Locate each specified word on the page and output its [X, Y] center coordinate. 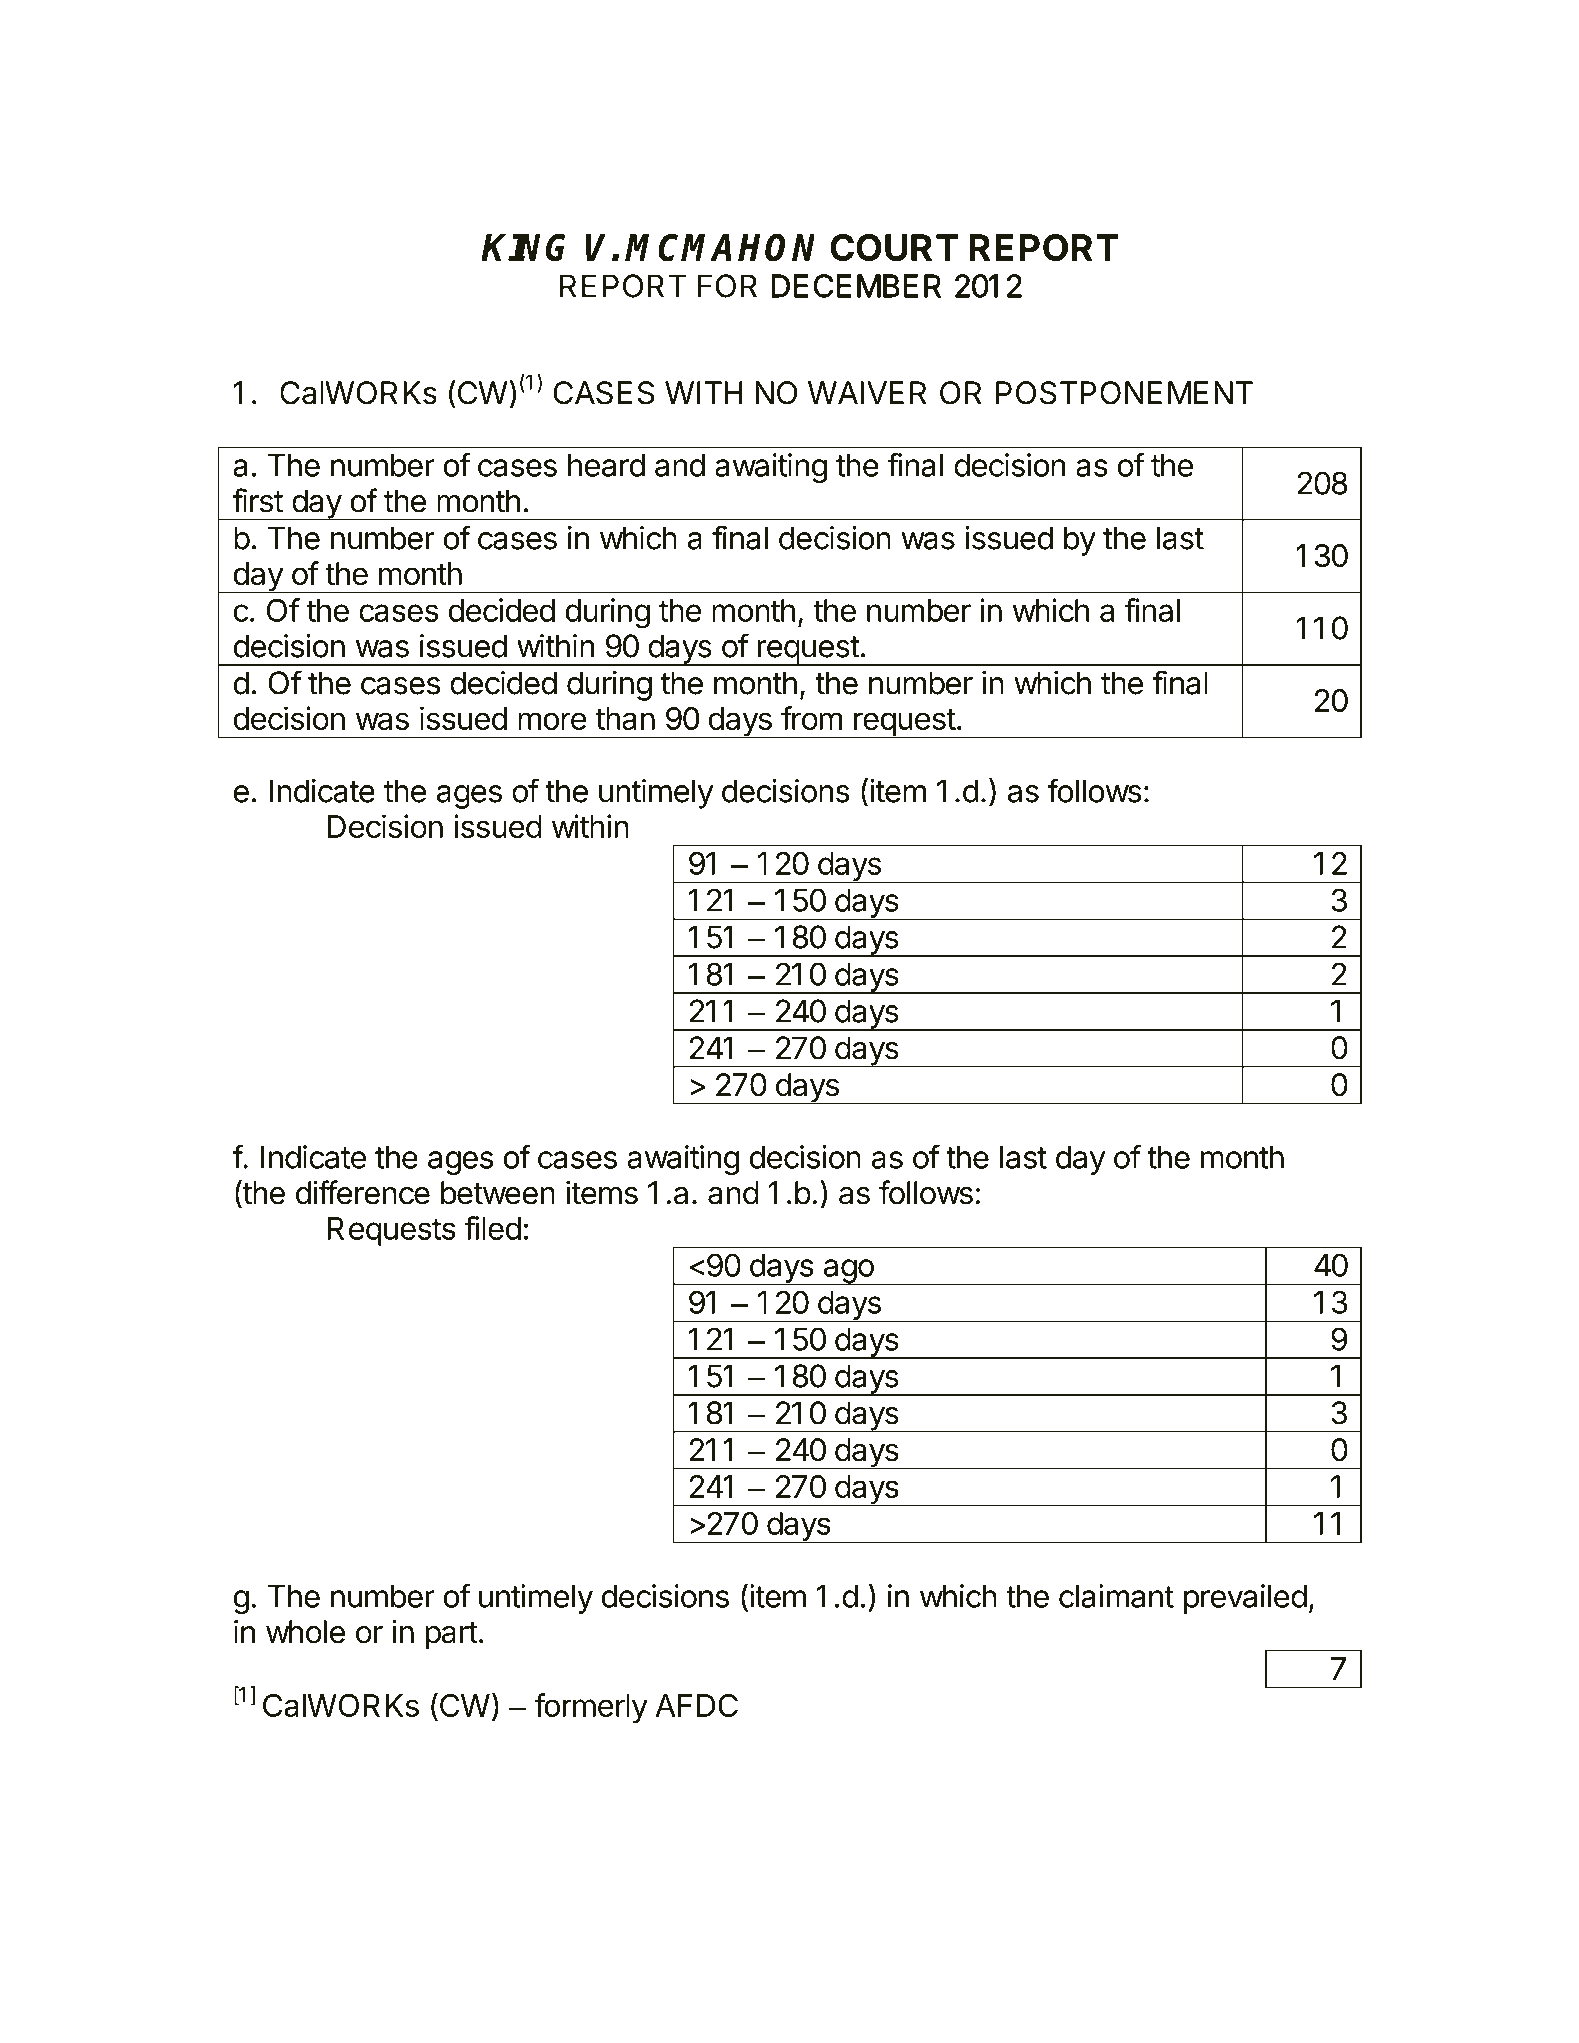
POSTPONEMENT [1124, 393]
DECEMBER [856, 286]
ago [848, 1272]
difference [363, 1192]
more [552, 721]
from [811, 718]
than [625, 718]
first [257, 500]
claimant [1116, 1596]
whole [305, 1632]
